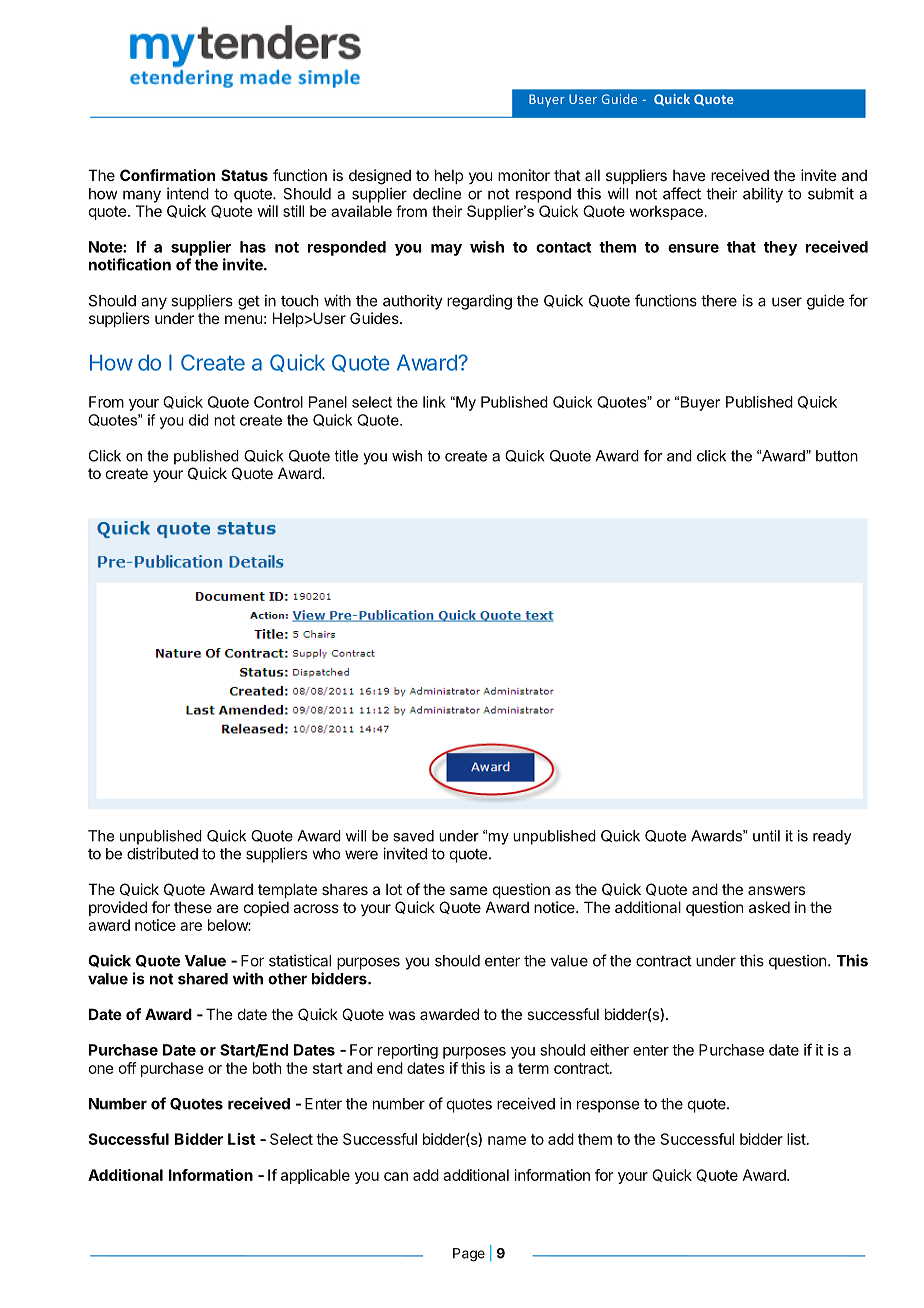 The image size is (924, 1308). What do you see at coordinates (719, 301) in the screenshot?
I see `there` at bounding box center [719, 301].
